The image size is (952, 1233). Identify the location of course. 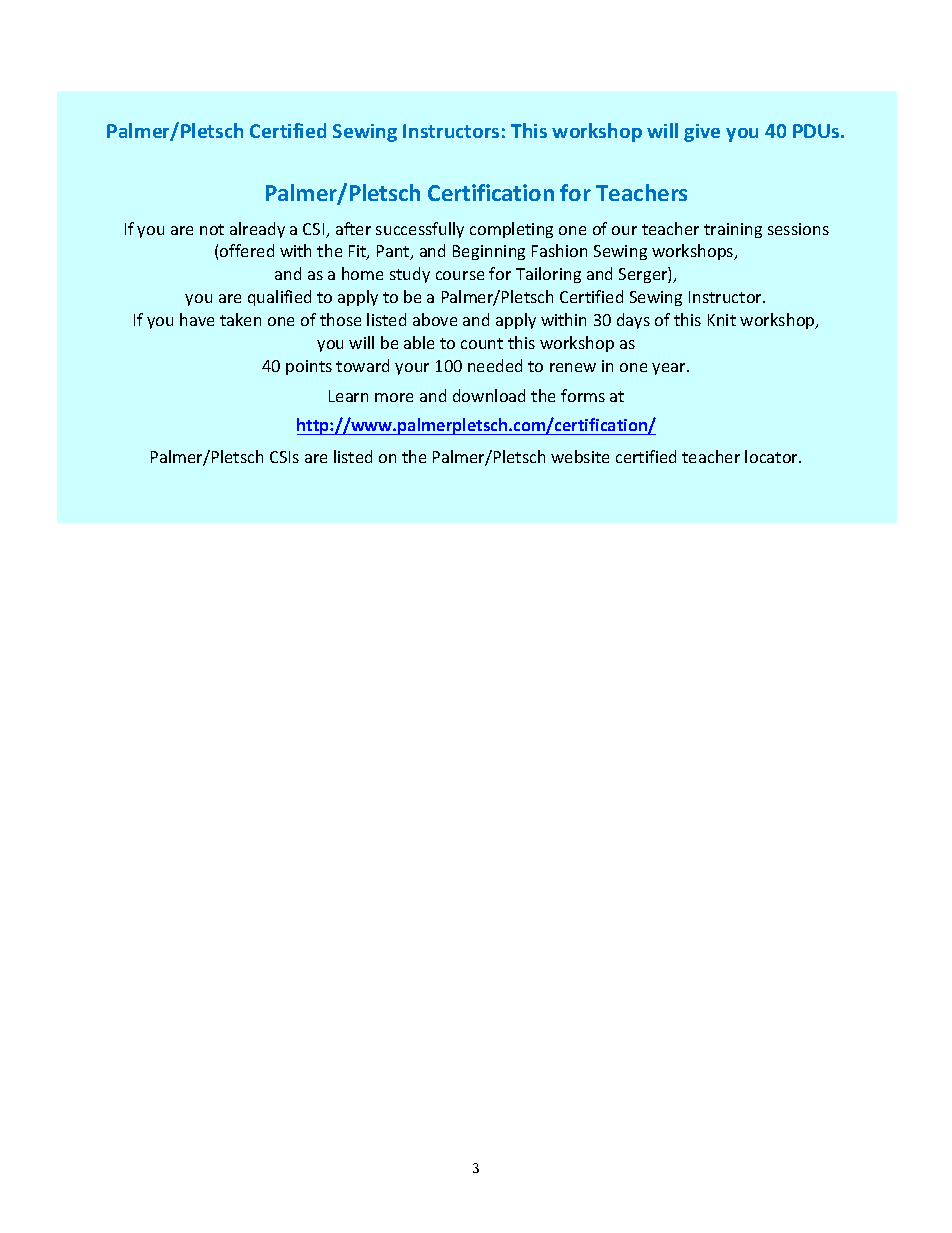
(460, 275).
